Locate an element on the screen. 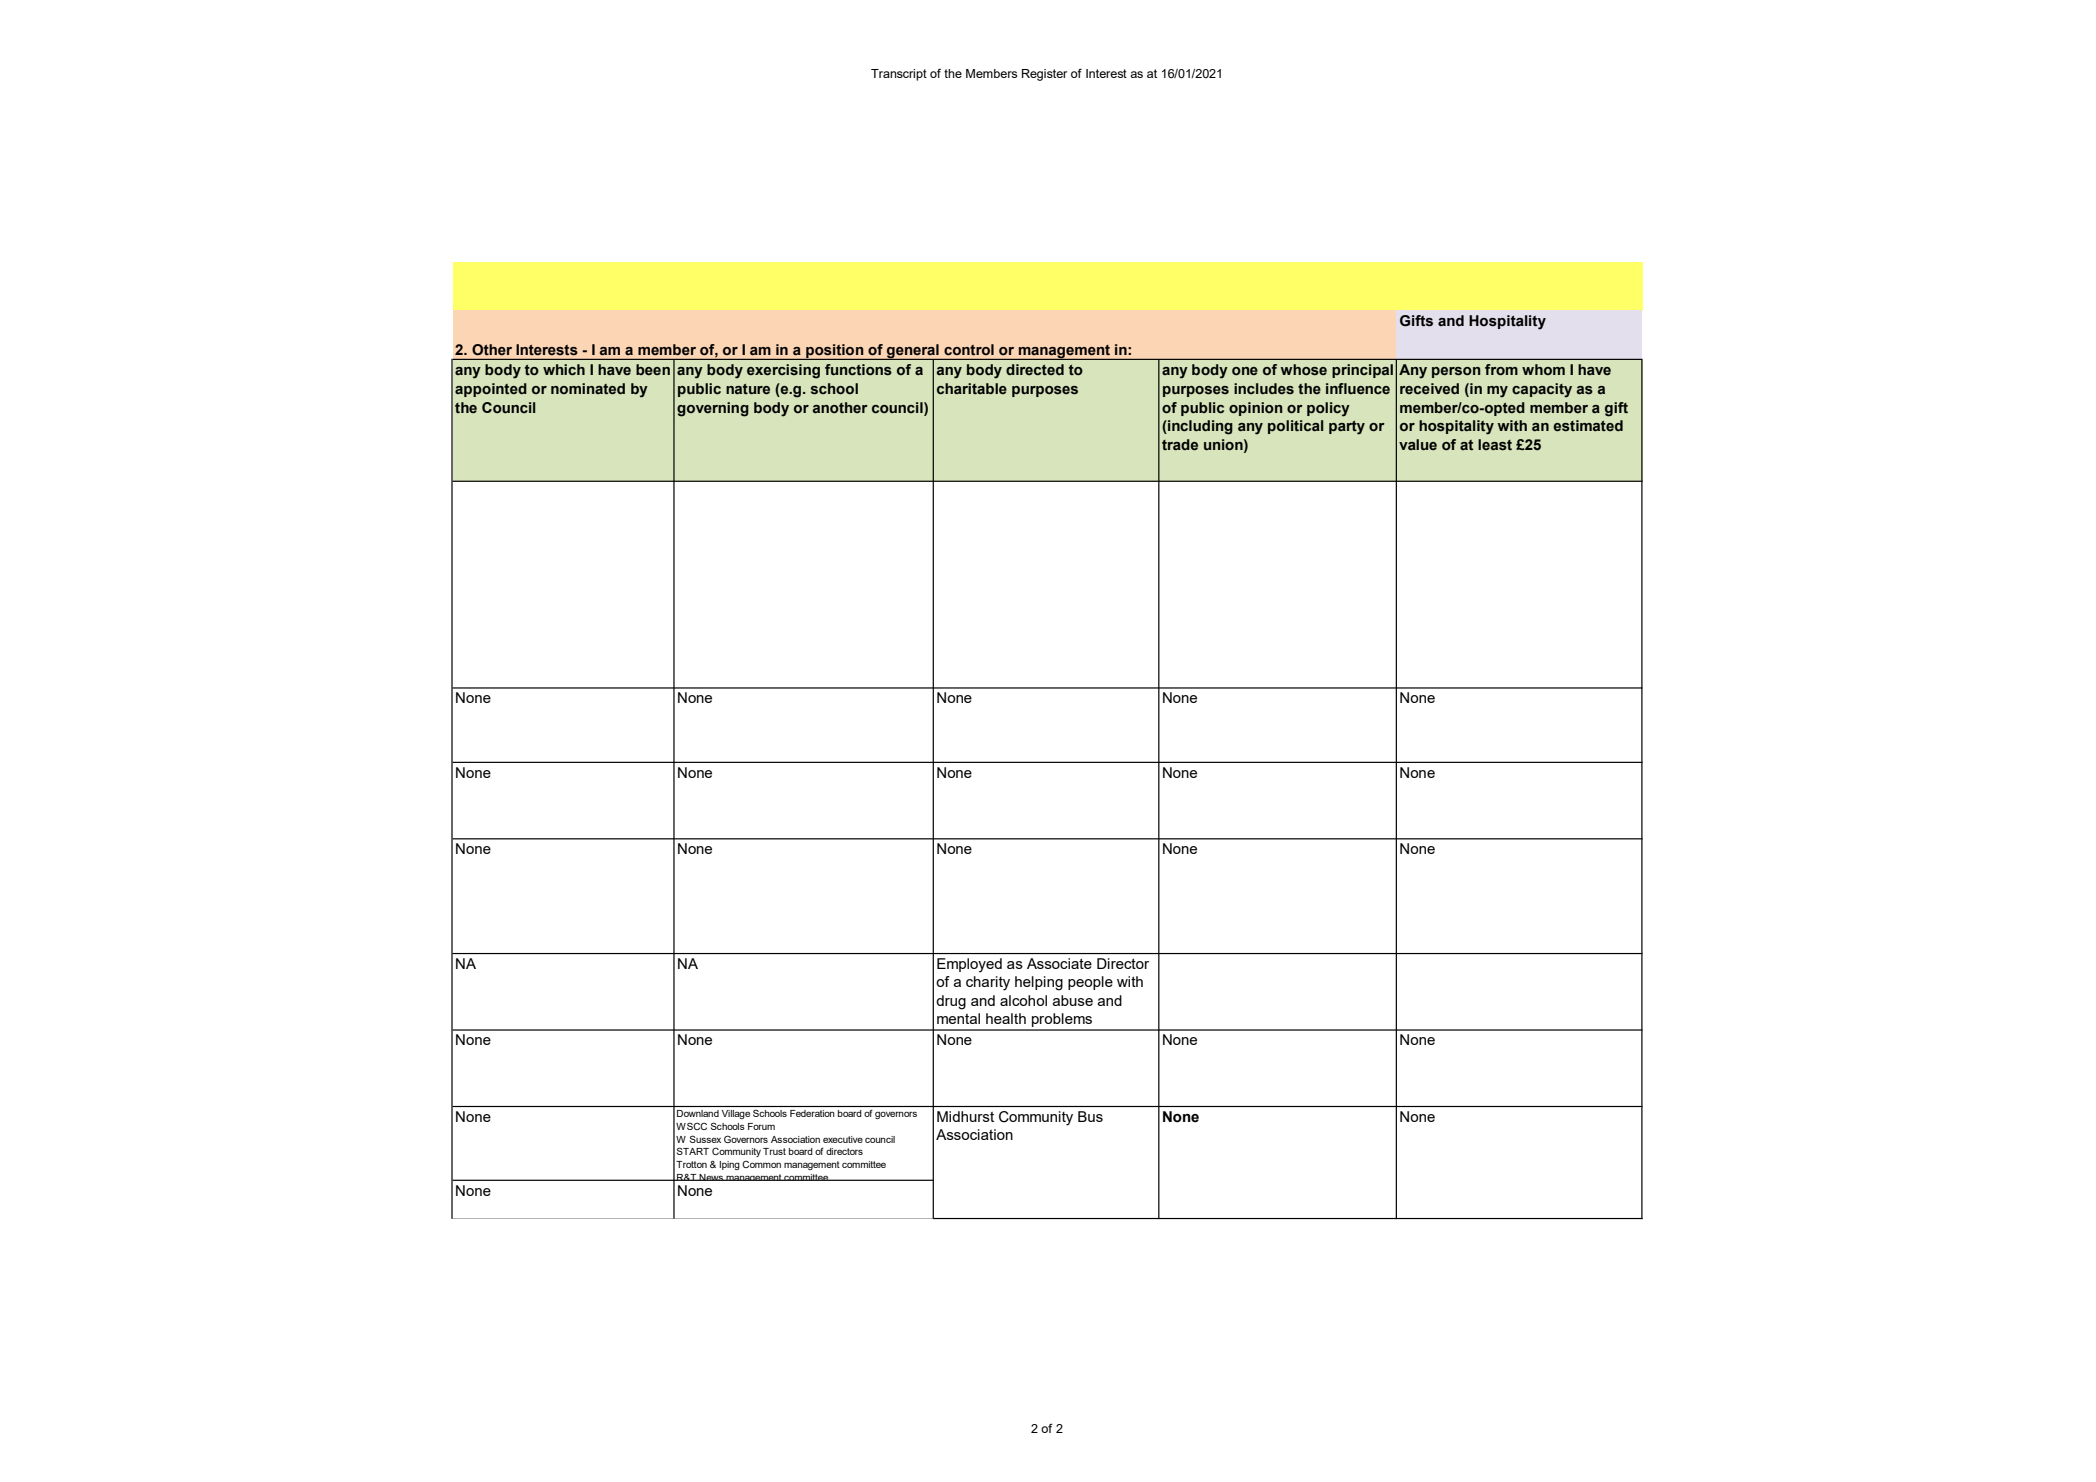 The height and width of the screenshot is (1482, 2096). trade is located at coordinates (1180, 445).
